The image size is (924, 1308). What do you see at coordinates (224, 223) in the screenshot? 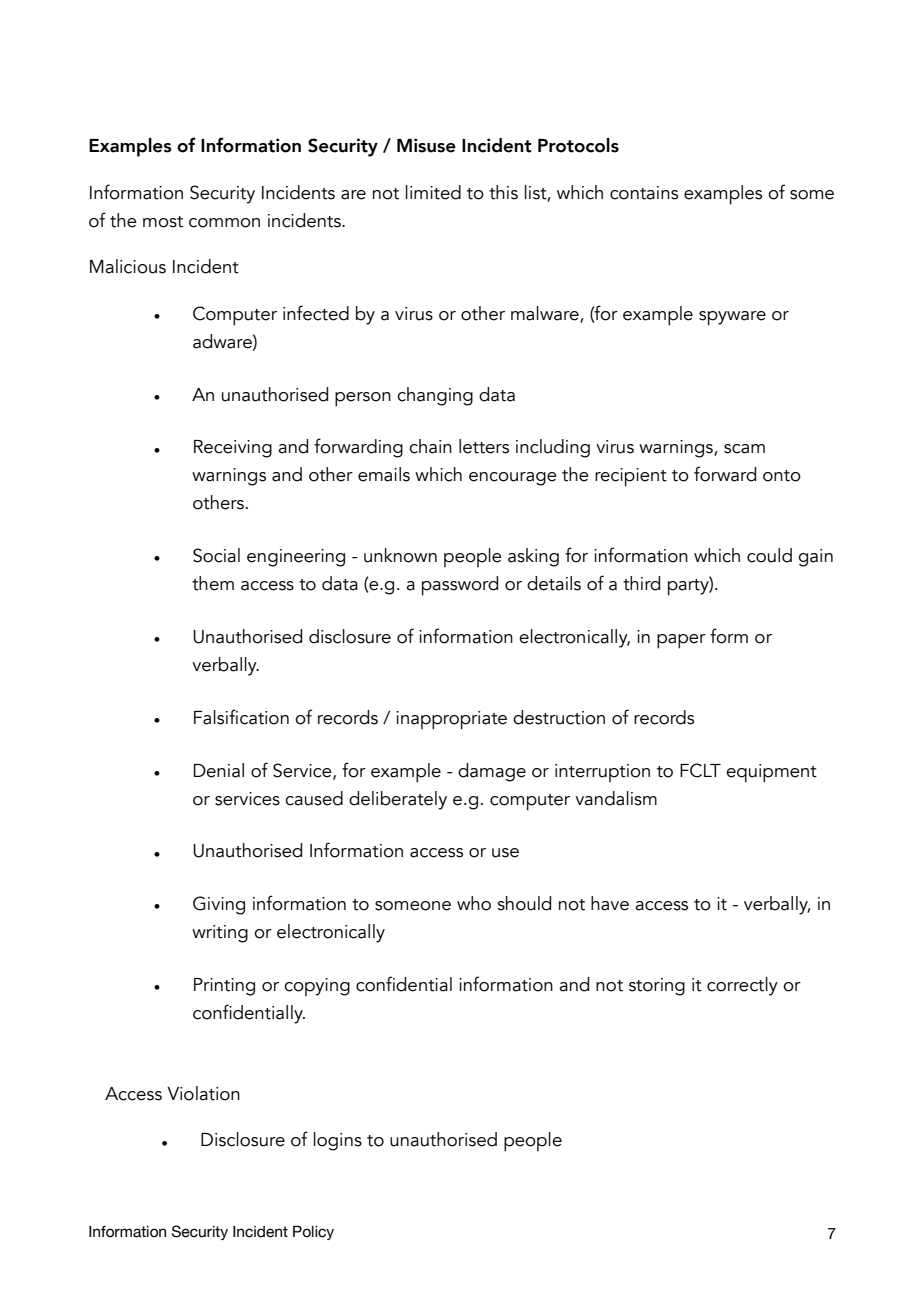
I see `common` at bounding box center [224, 223].
